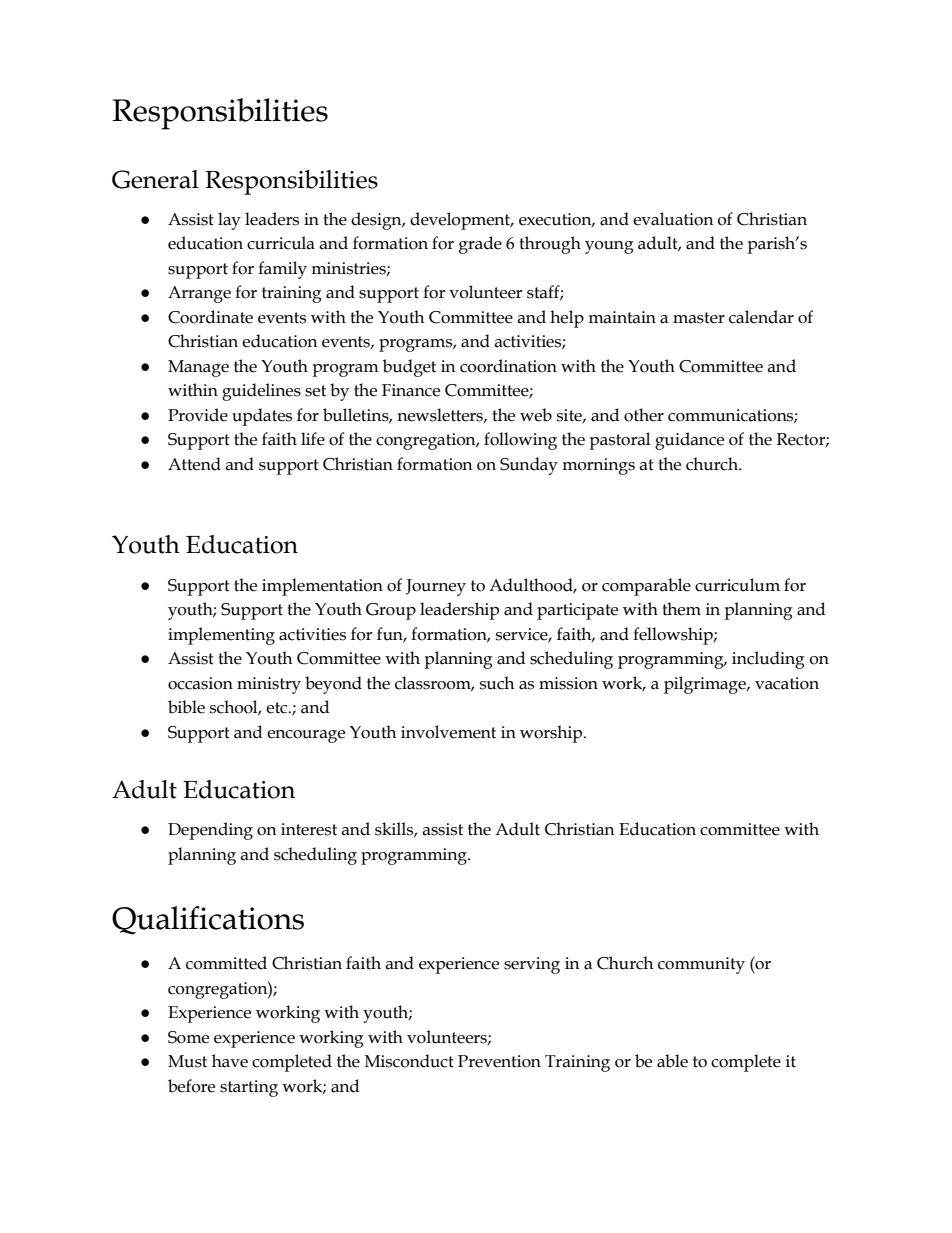 The width and height of the page is (952, 1233). Describe the element at coordinates (480, 245) in the page. I see `grade` at that location.
